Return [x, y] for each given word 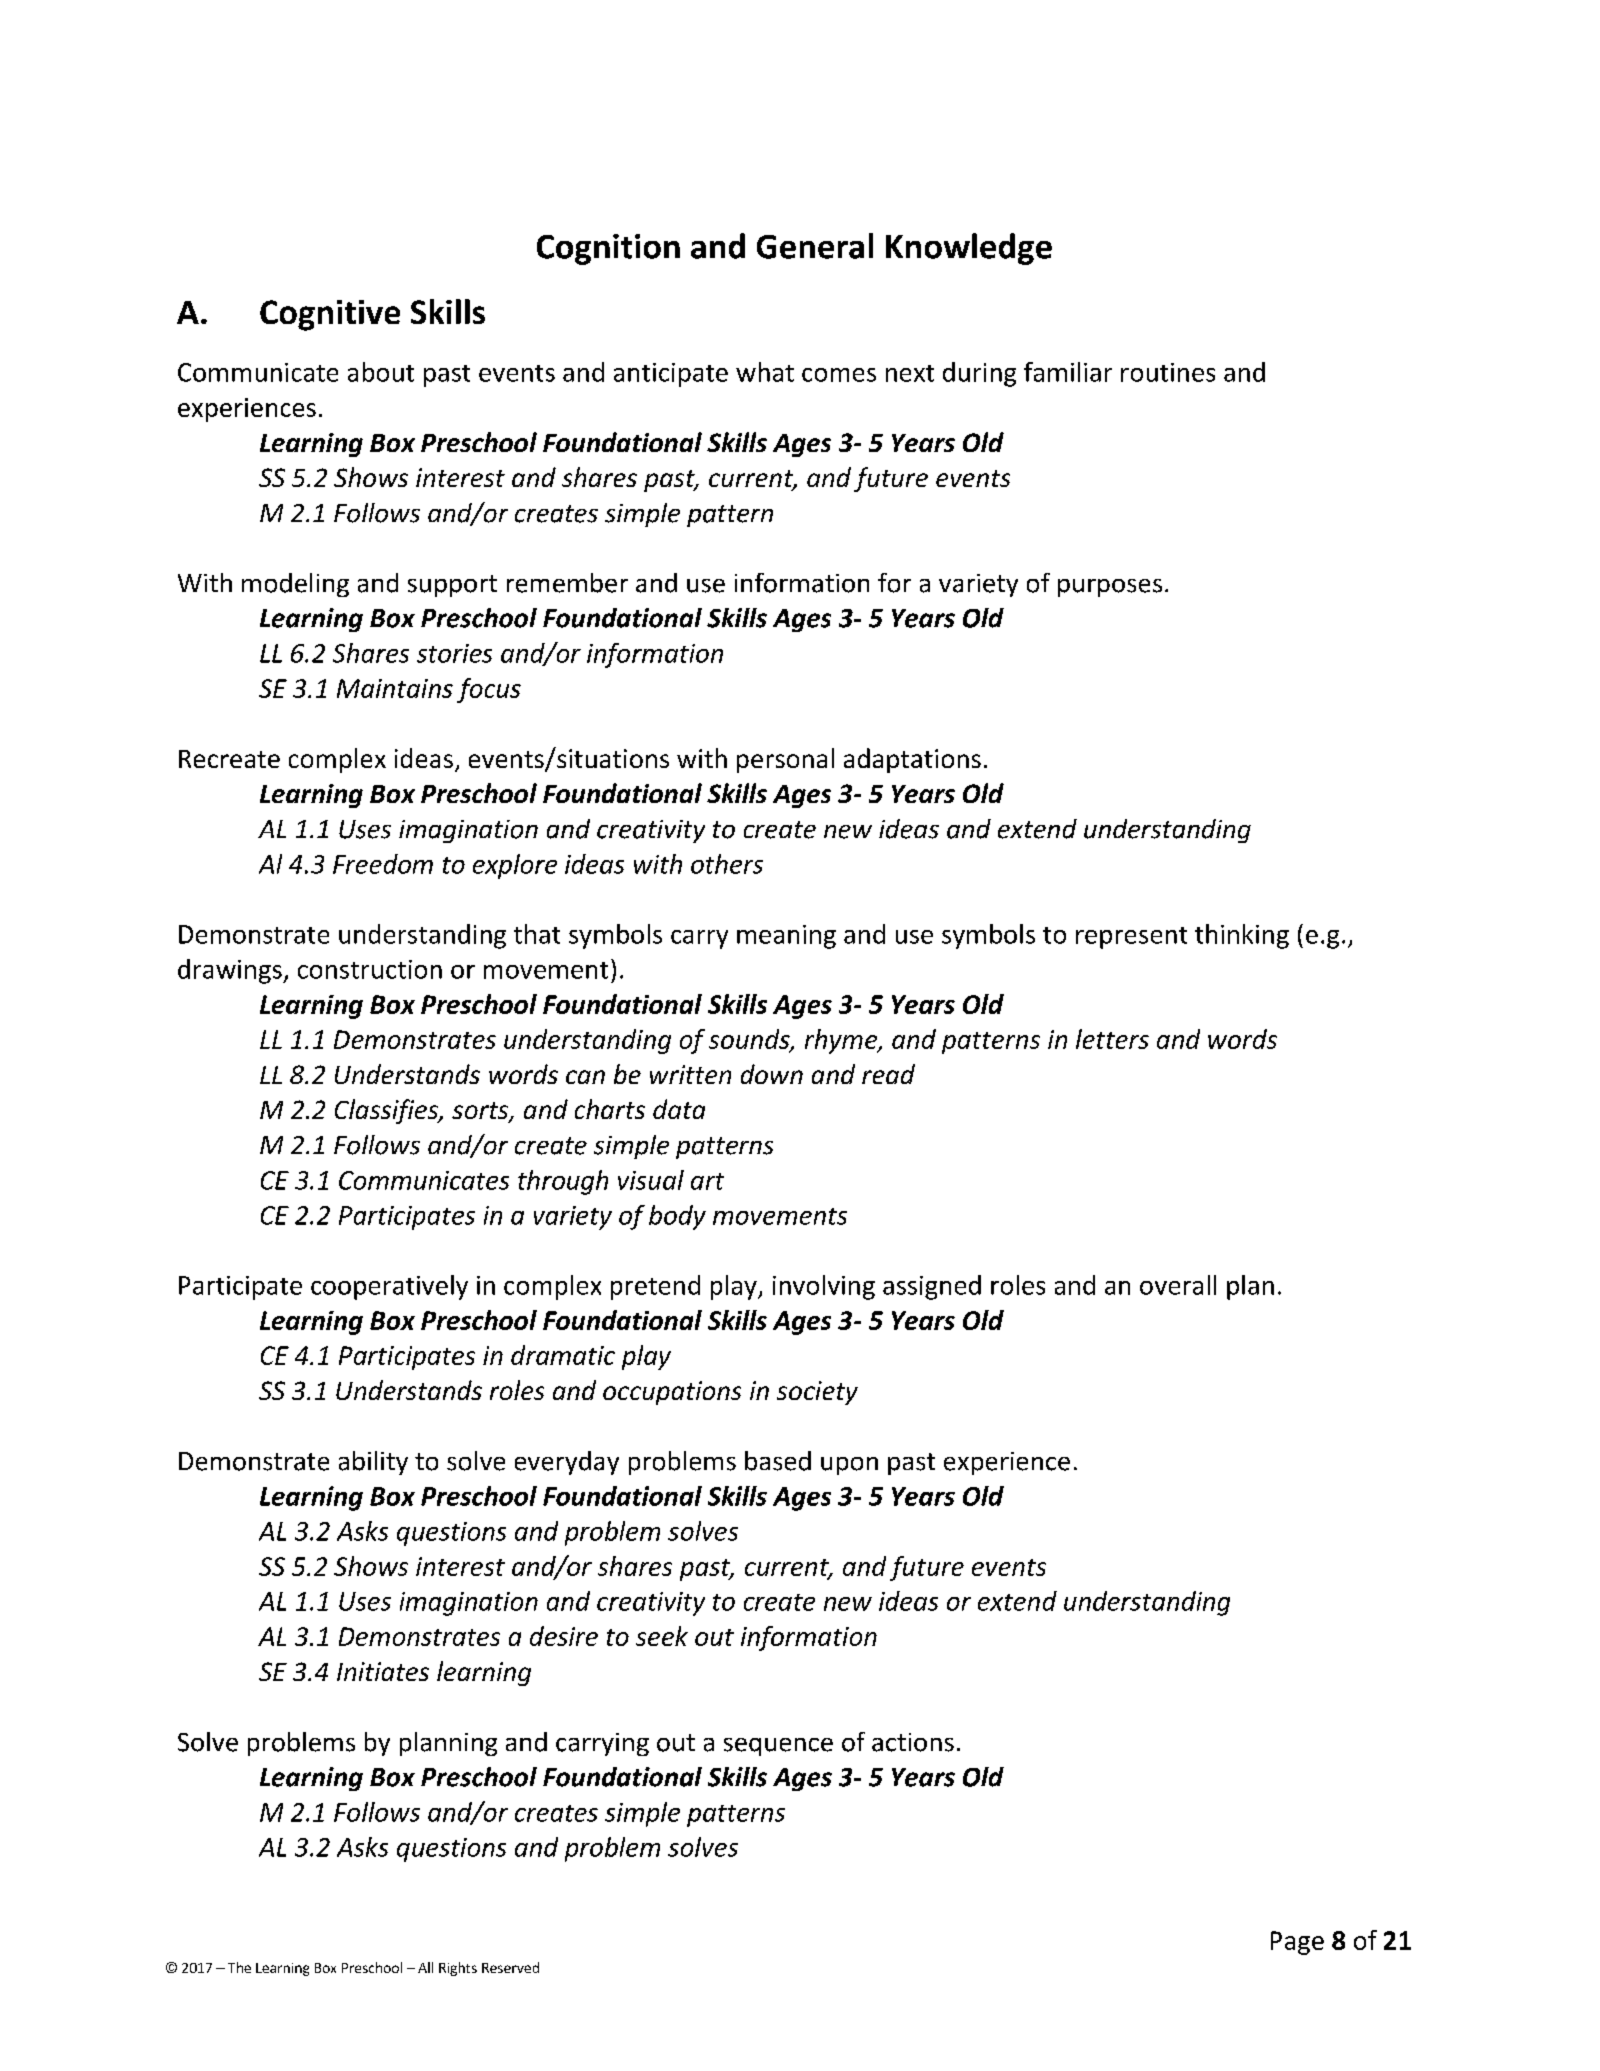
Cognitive [330, 315]
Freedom [383, 864]
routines [1168, 372]
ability [373, 1463]
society [817, 1393]
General [815, 246]
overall [1178, 1285]
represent [1131, 938]
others [727, 864]
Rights [458, 1969]
